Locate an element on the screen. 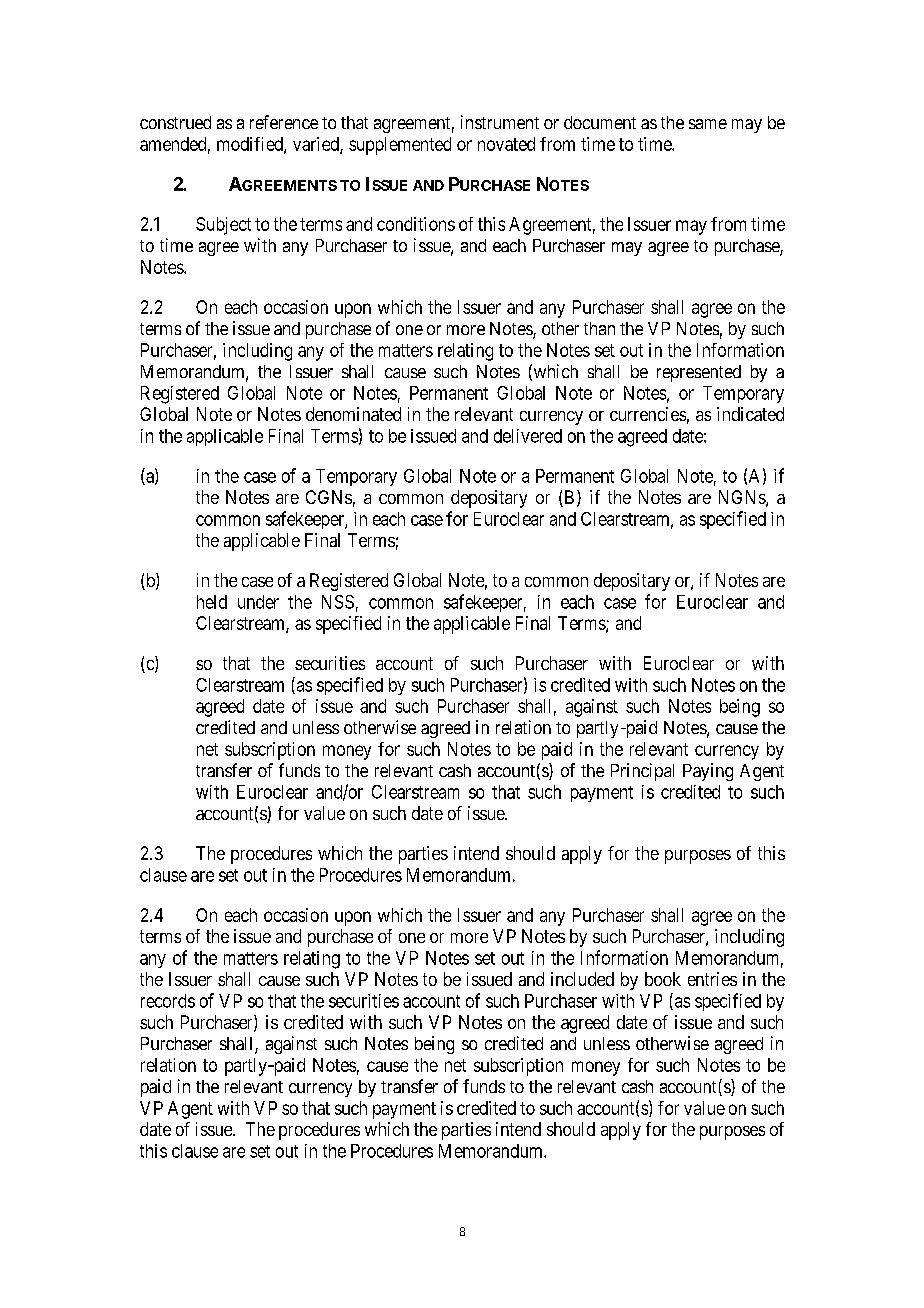  novated is located at coordinates (506, 144).
